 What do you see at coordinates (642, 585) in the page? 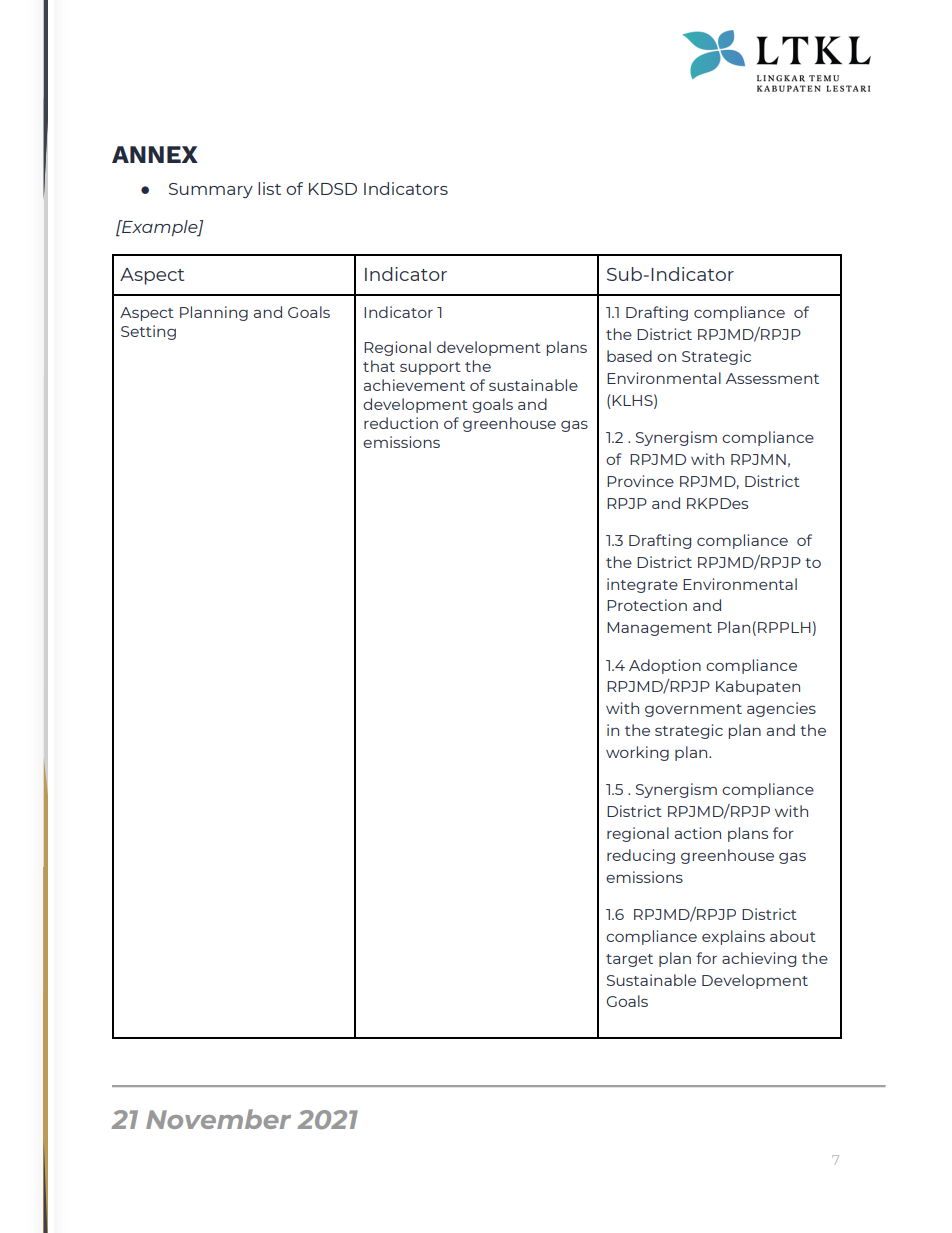
I see `integrate` at bounding box center [642, 585].
